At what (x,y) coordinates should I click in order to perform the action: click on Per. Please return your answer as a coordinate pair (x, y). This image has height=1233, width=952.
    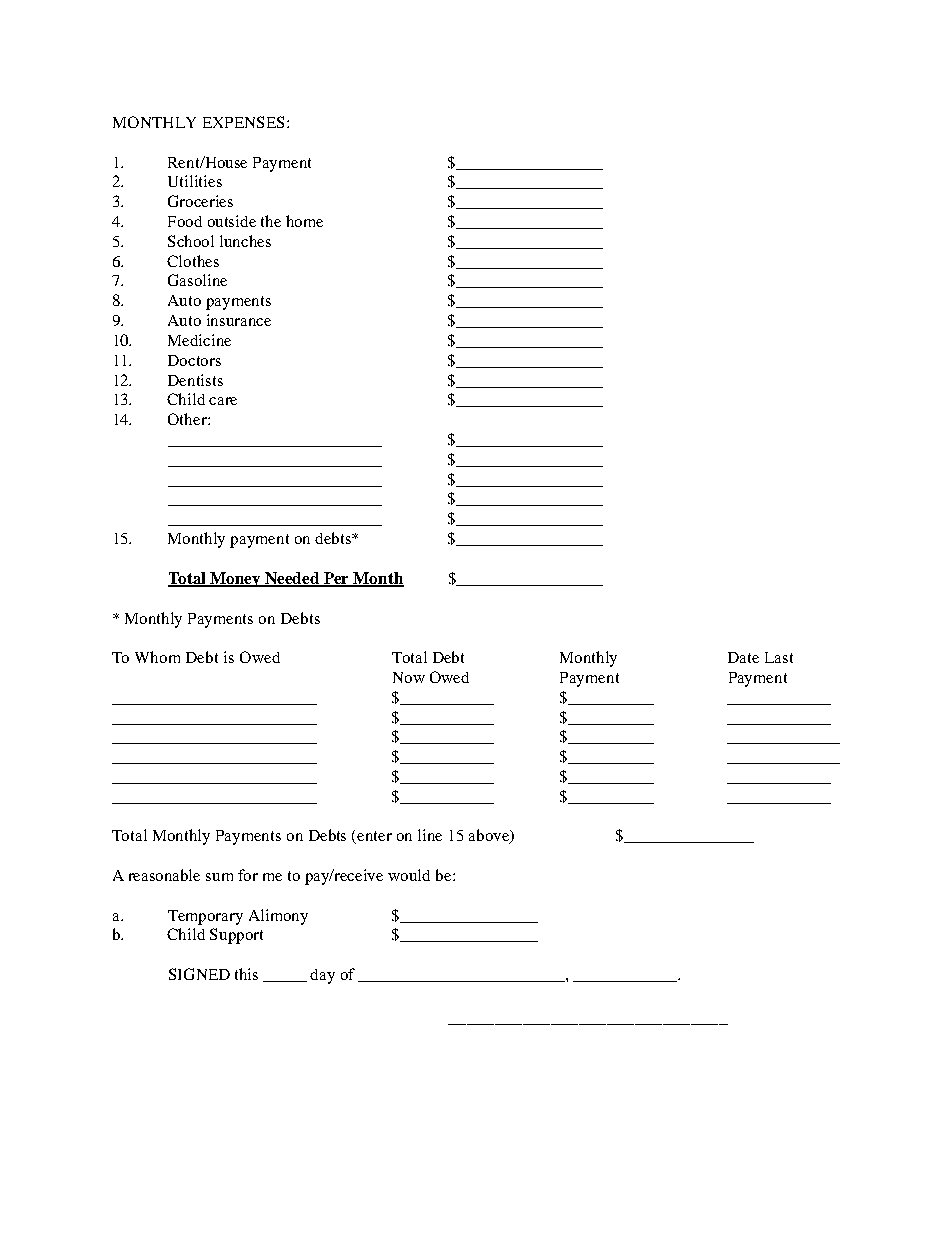
    Looking at the image, I should click on (337, 579).
